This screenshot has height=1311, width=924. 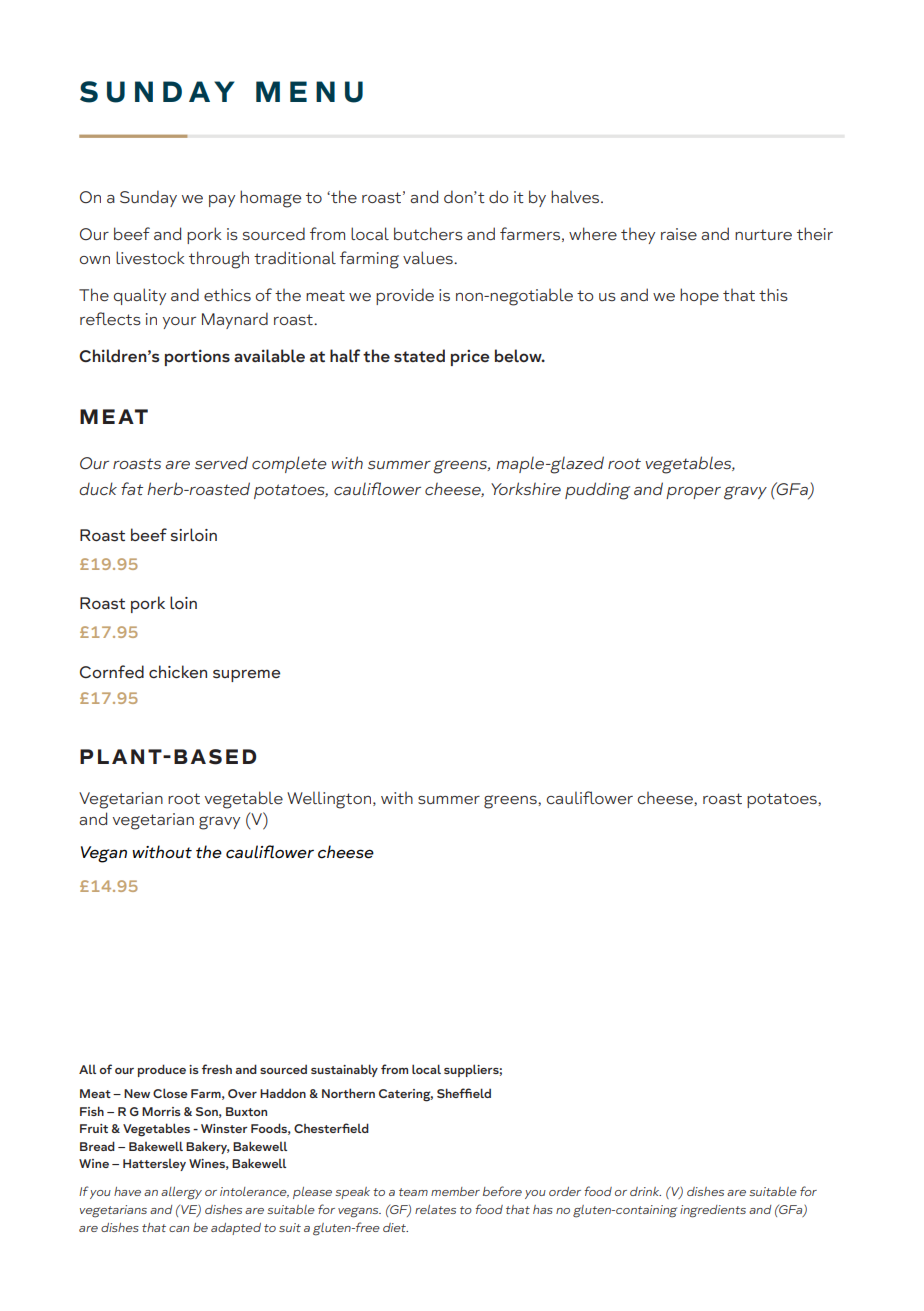 What do you see at coordinates (693, 493) in the screenshot?
I see `proper` at bounding box center [693, 493].
